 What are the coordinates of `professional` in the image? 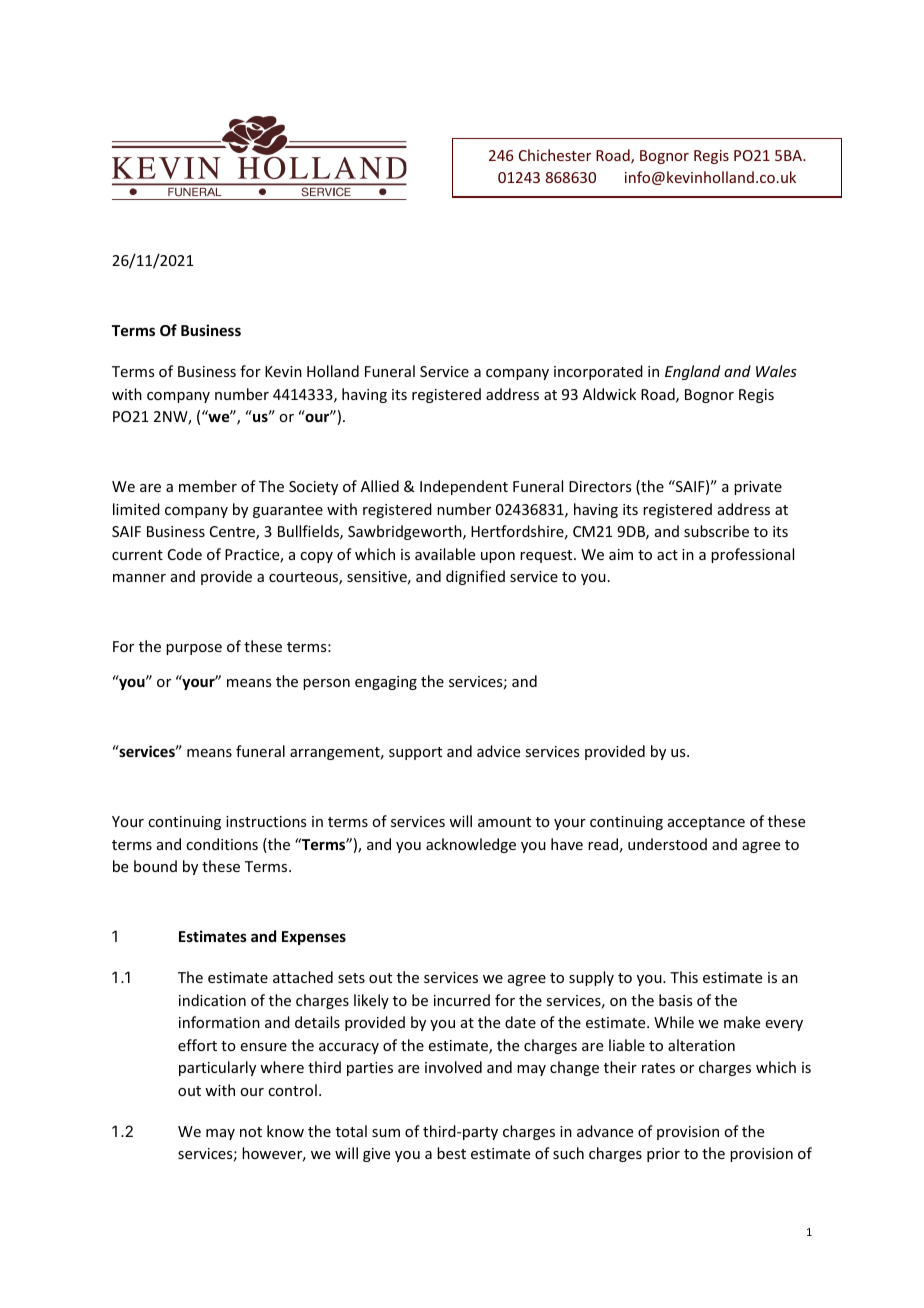 It's located at (752, 555).
